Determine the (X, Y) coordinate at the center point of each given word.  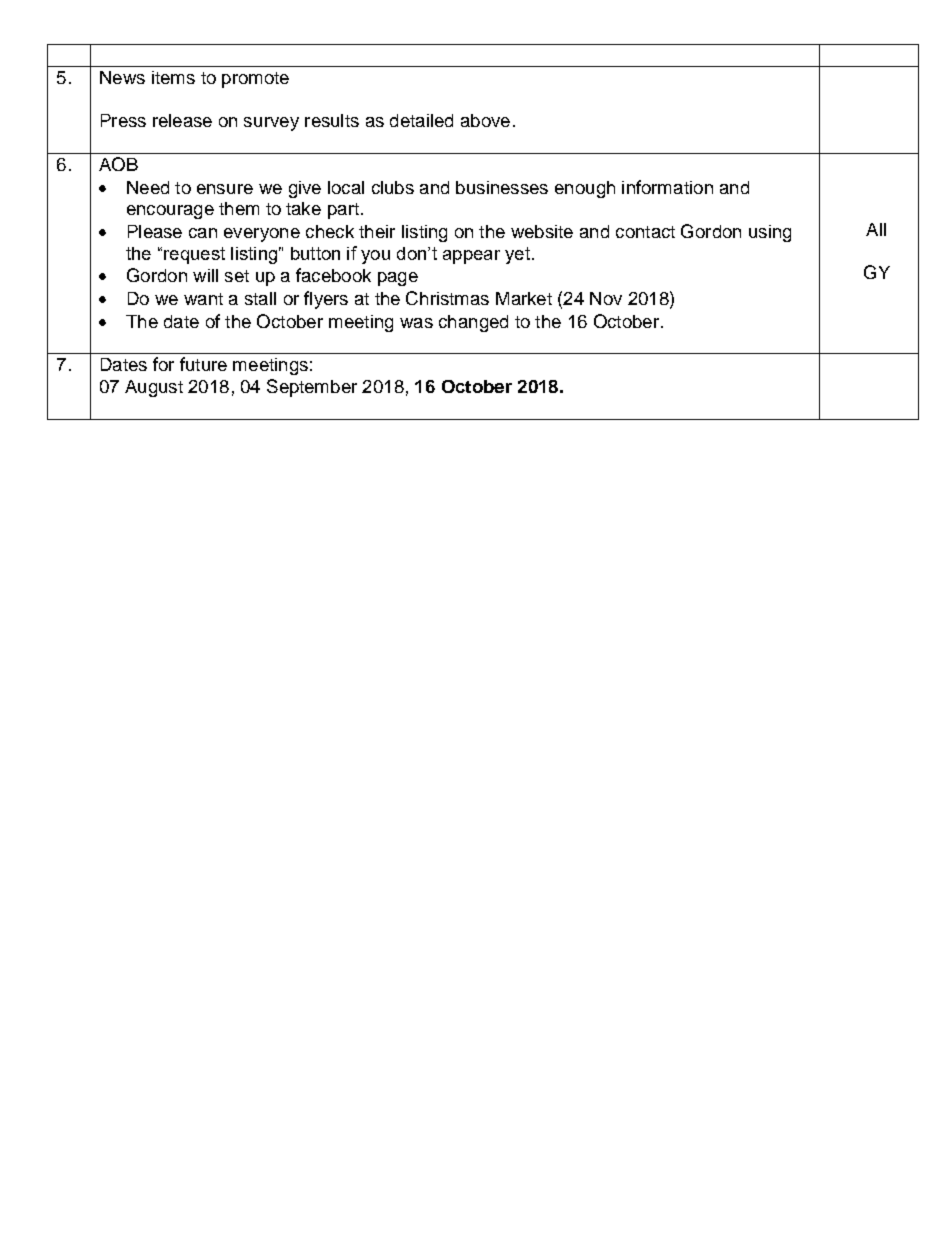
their (377, 231)
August (154, 388)
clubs (393, 187)
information (667, 187)
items (173, 77)
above (485, 120)
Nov (606, 298)
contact (645, 232)
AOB (118, 164)
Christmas (447, 298)
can (203, 233)
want (203, 299)
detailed (421, 120)
